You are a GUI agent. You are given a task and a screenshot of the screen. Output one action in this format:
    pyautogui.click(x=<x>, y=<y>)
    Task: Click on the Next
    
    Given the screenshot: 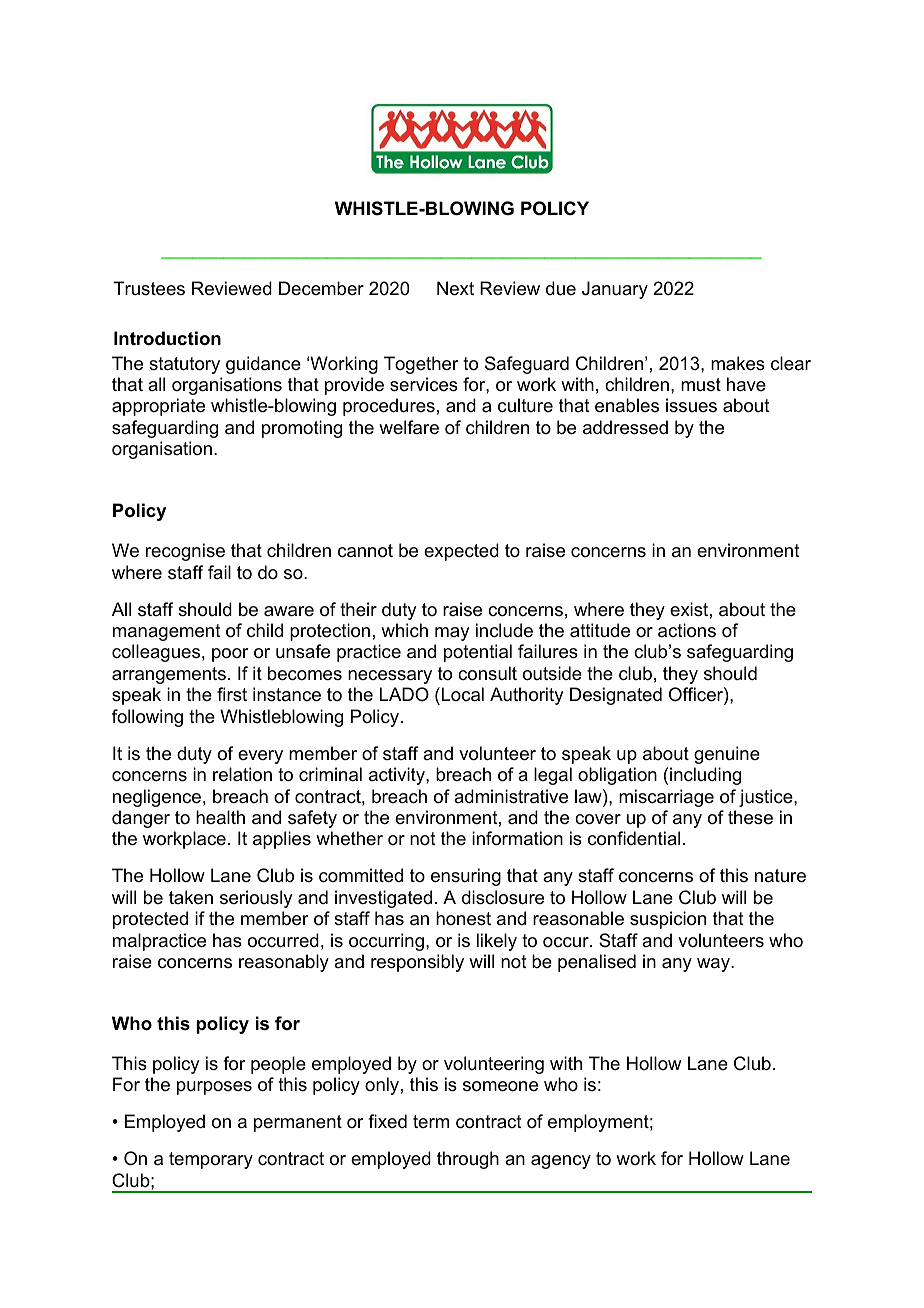 What is the action you would take?
    pyautogui.click(x=455, y=288)
